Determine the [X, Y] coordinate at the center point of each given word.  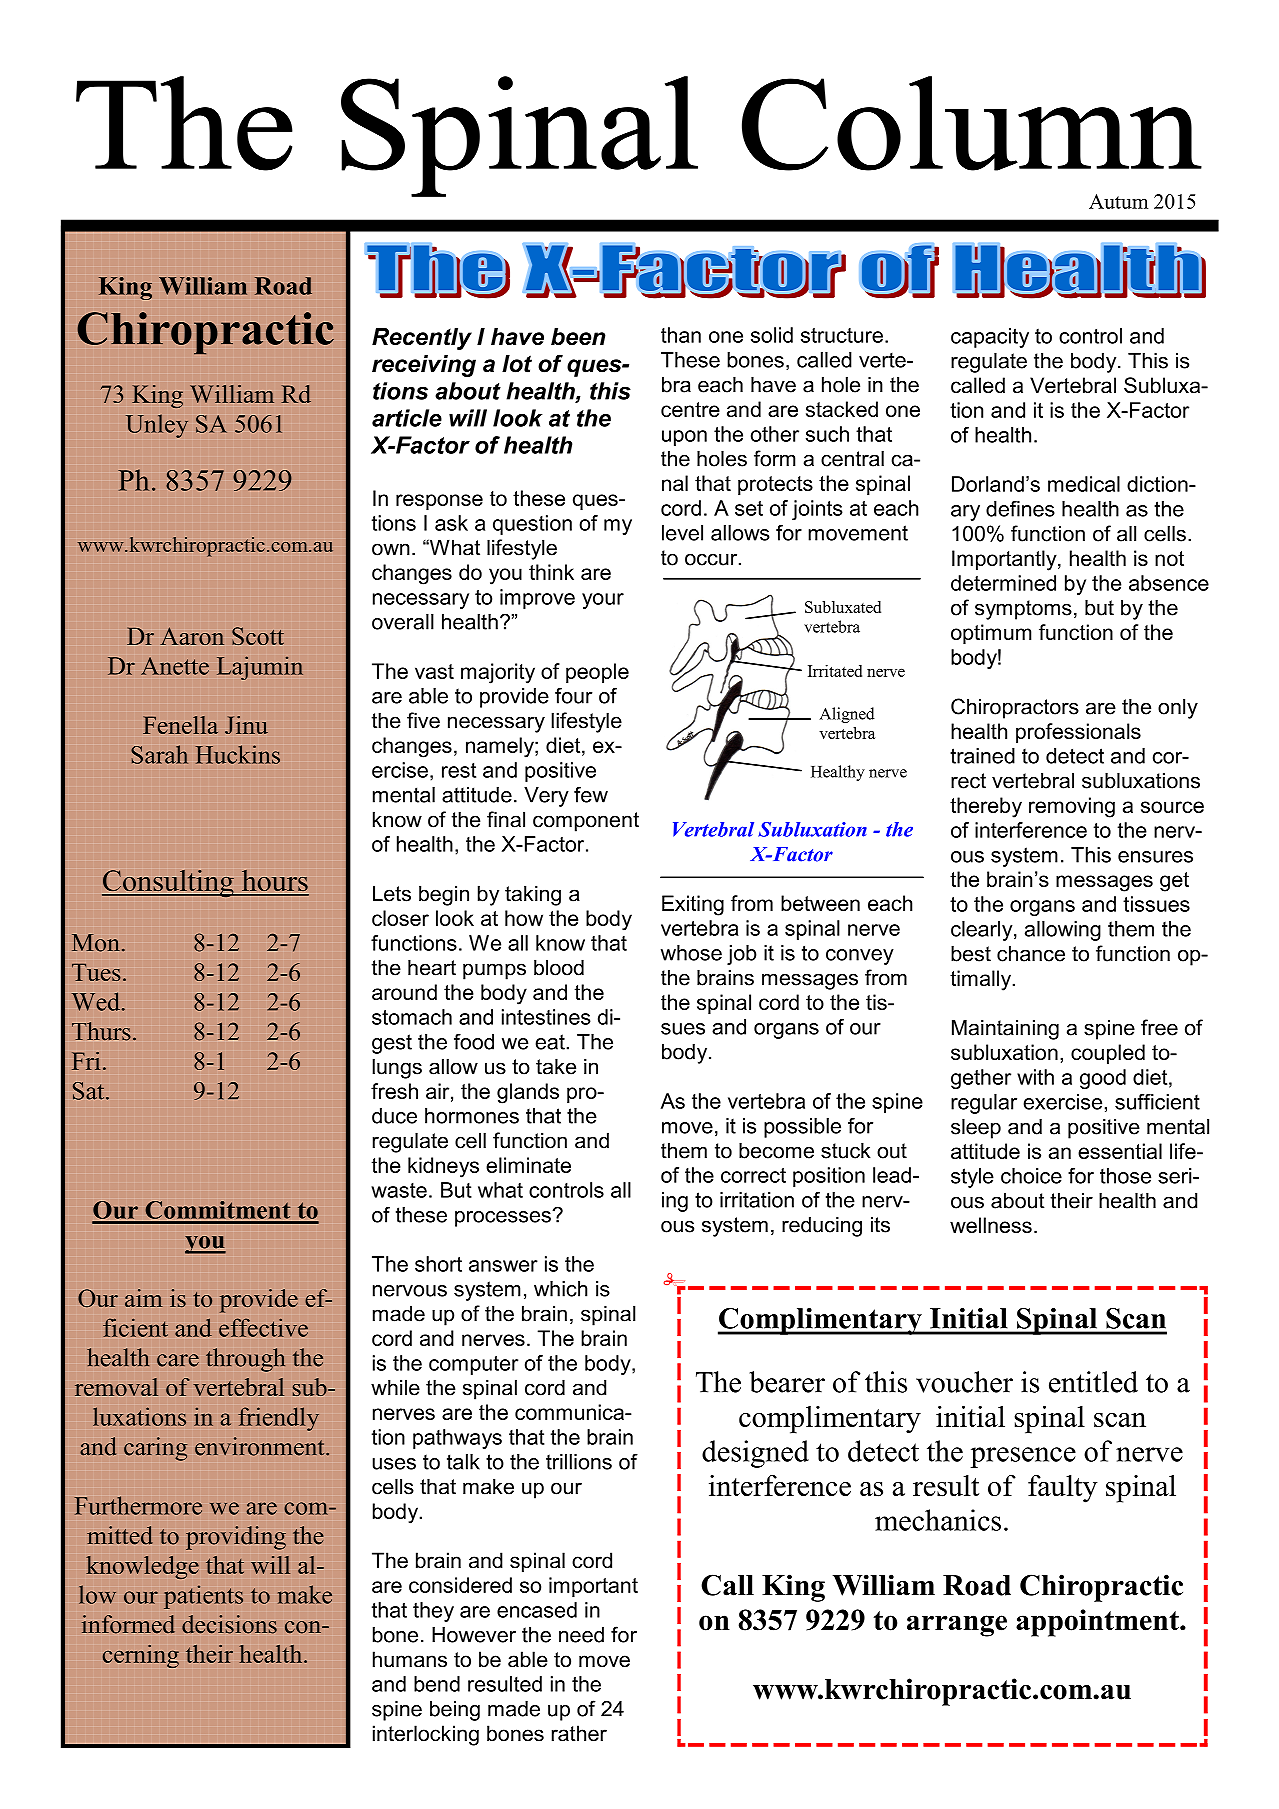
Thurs [101, 1031]
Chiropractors [1015, 708]
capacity [990, 338]
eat [550, 1042]
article [407, 418]
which [561, 1289]
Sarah [159, 754]
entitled [1093, 1382]
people [597, 673]
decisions [229, 1624]
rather [579, 1733]
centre [690, 409]
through [245, 1360]
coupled [1108, 1054]
